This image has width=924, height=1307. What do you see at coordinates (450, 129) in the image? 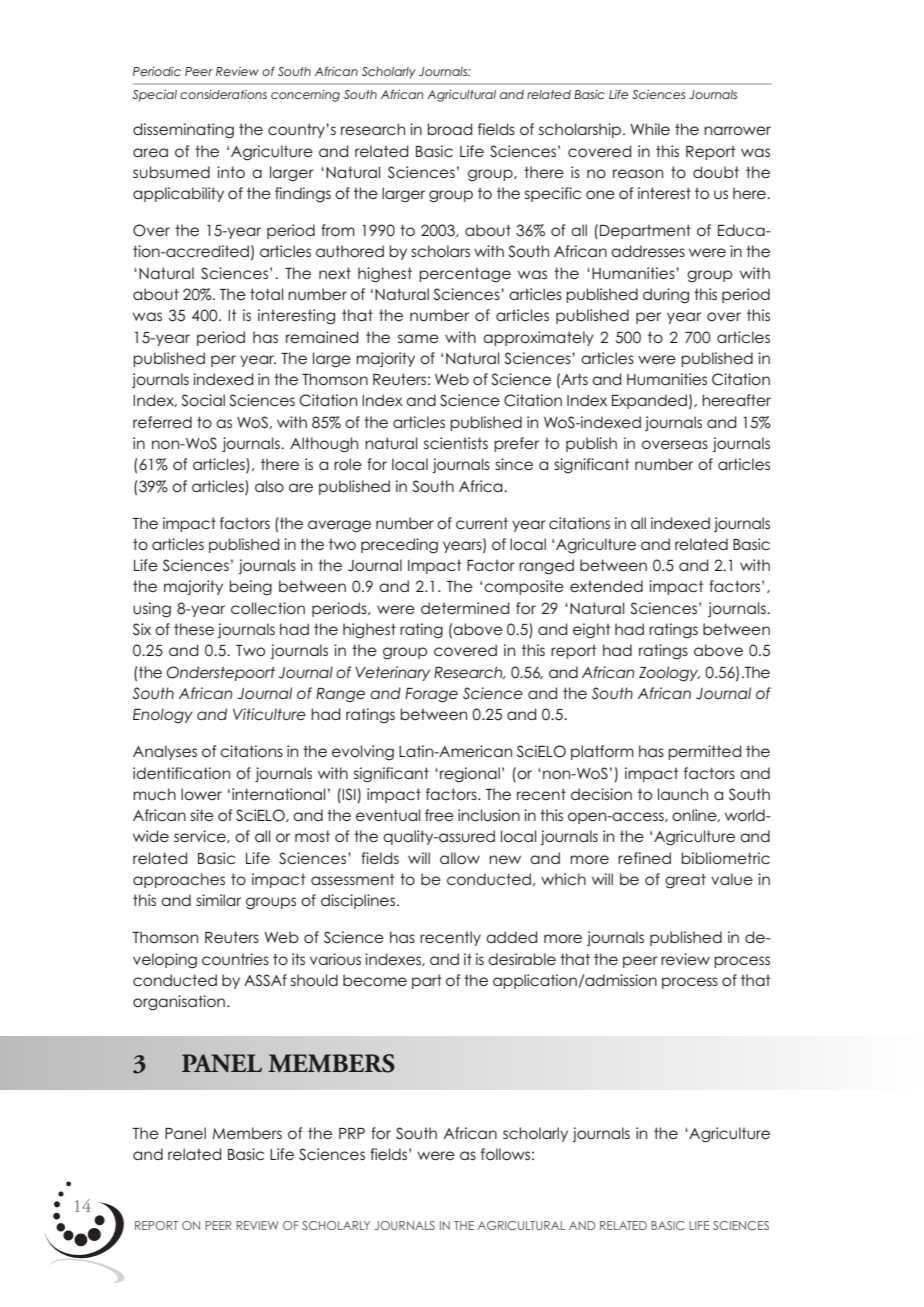
I see `broad` at bounding box center [450, 129].
